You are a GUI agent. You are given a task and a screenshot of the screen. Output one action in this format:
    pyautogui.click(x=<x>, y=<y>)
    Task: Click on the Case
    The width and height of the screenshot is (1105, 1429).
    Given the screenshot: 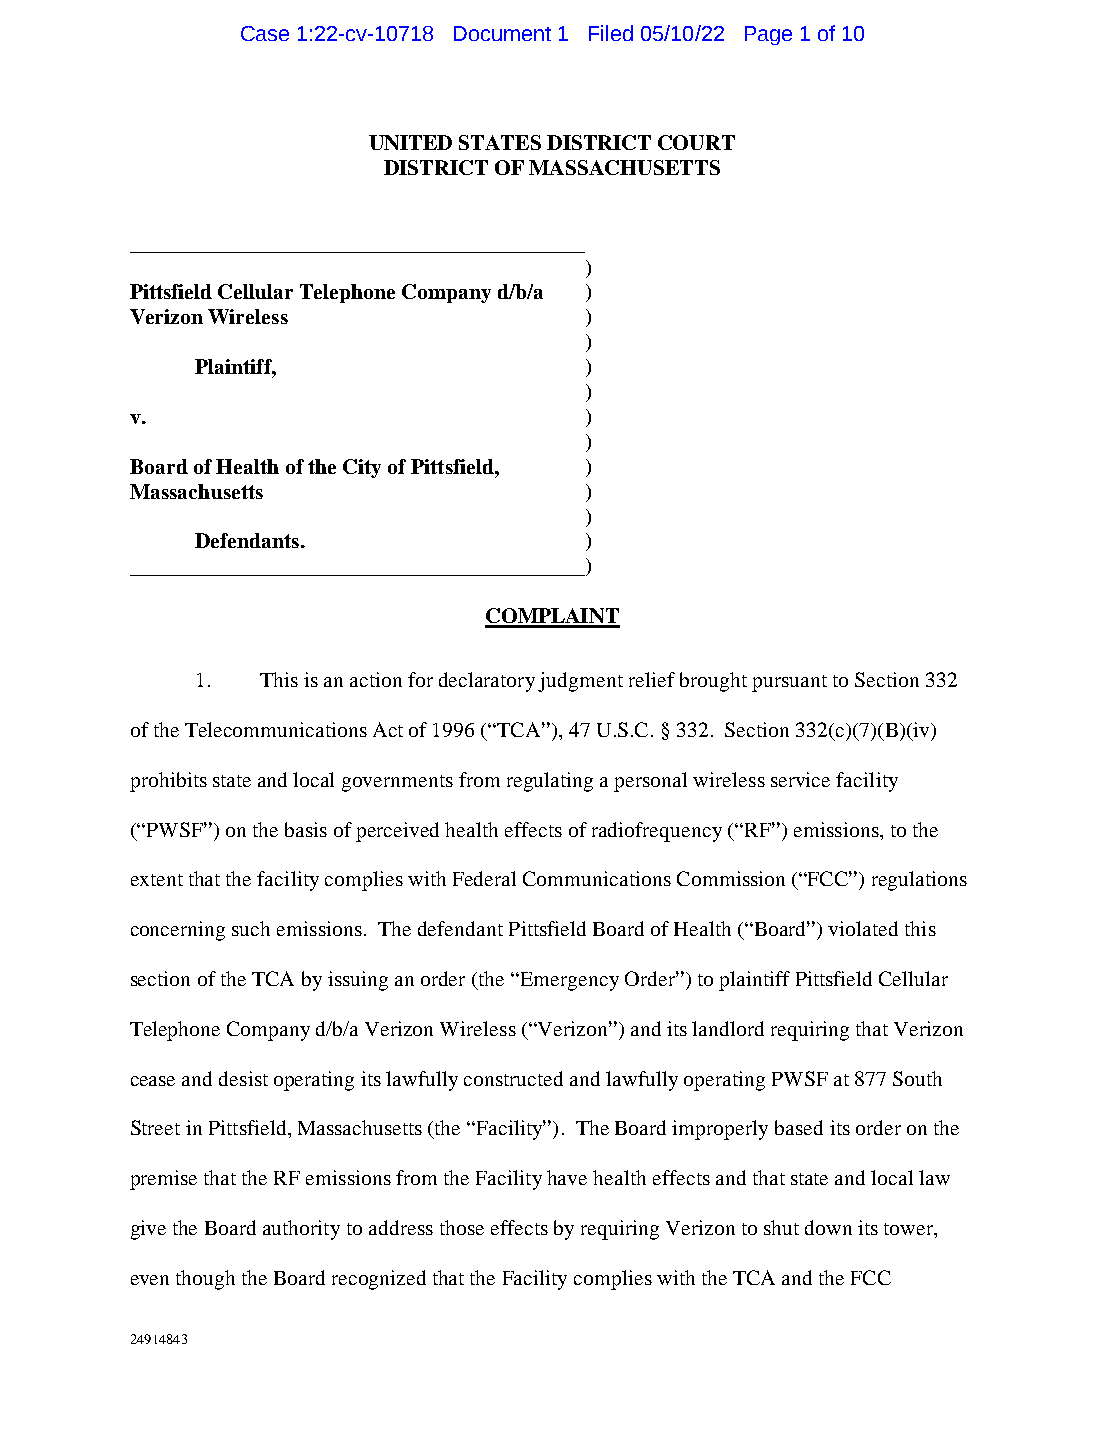 What is the action you would take?
    pyautogui.click(x=265, y=33)
